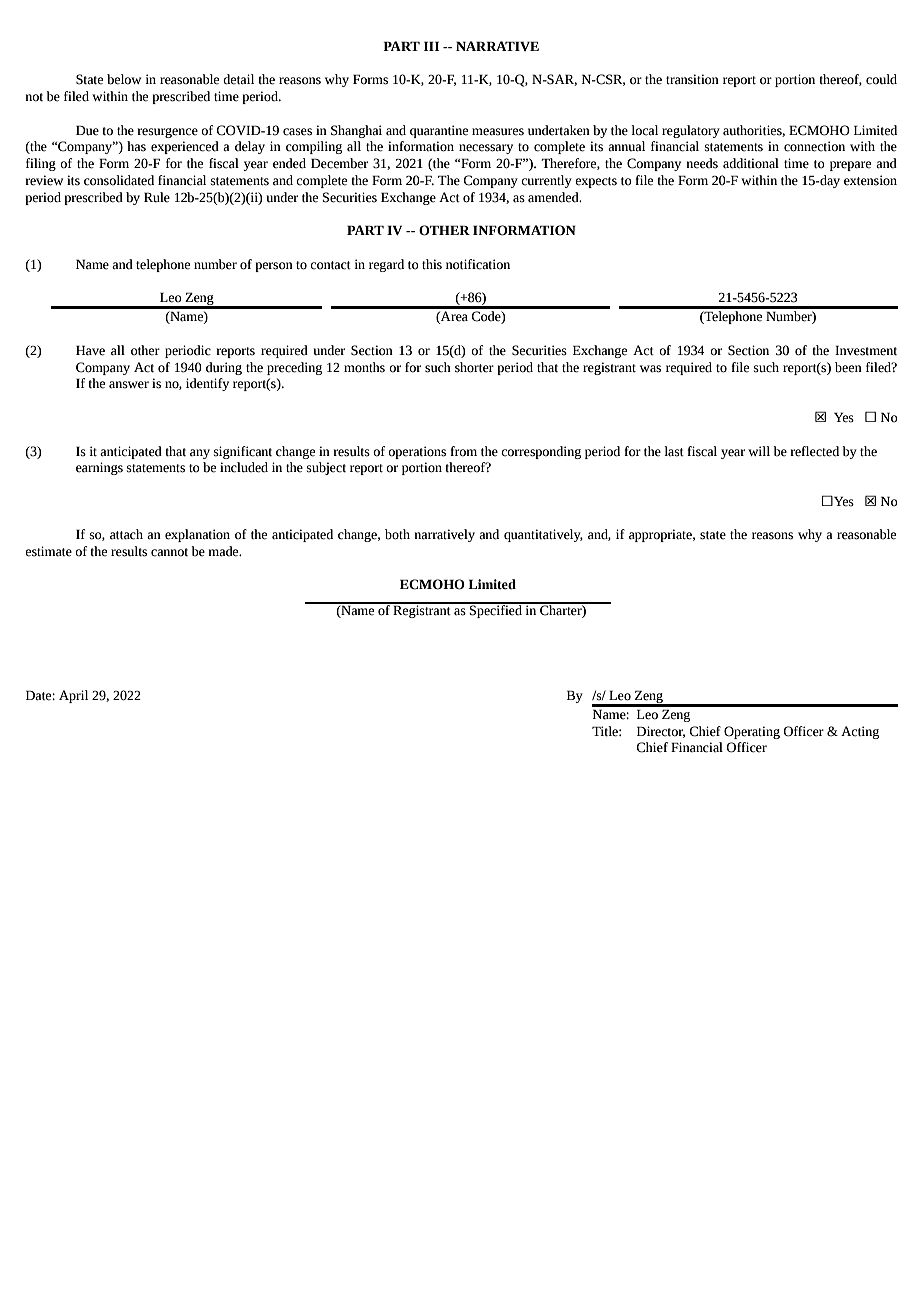 Image resolution: width=924 pixels, height=1308 pixels. I want to click on III, so click(432, 46).
